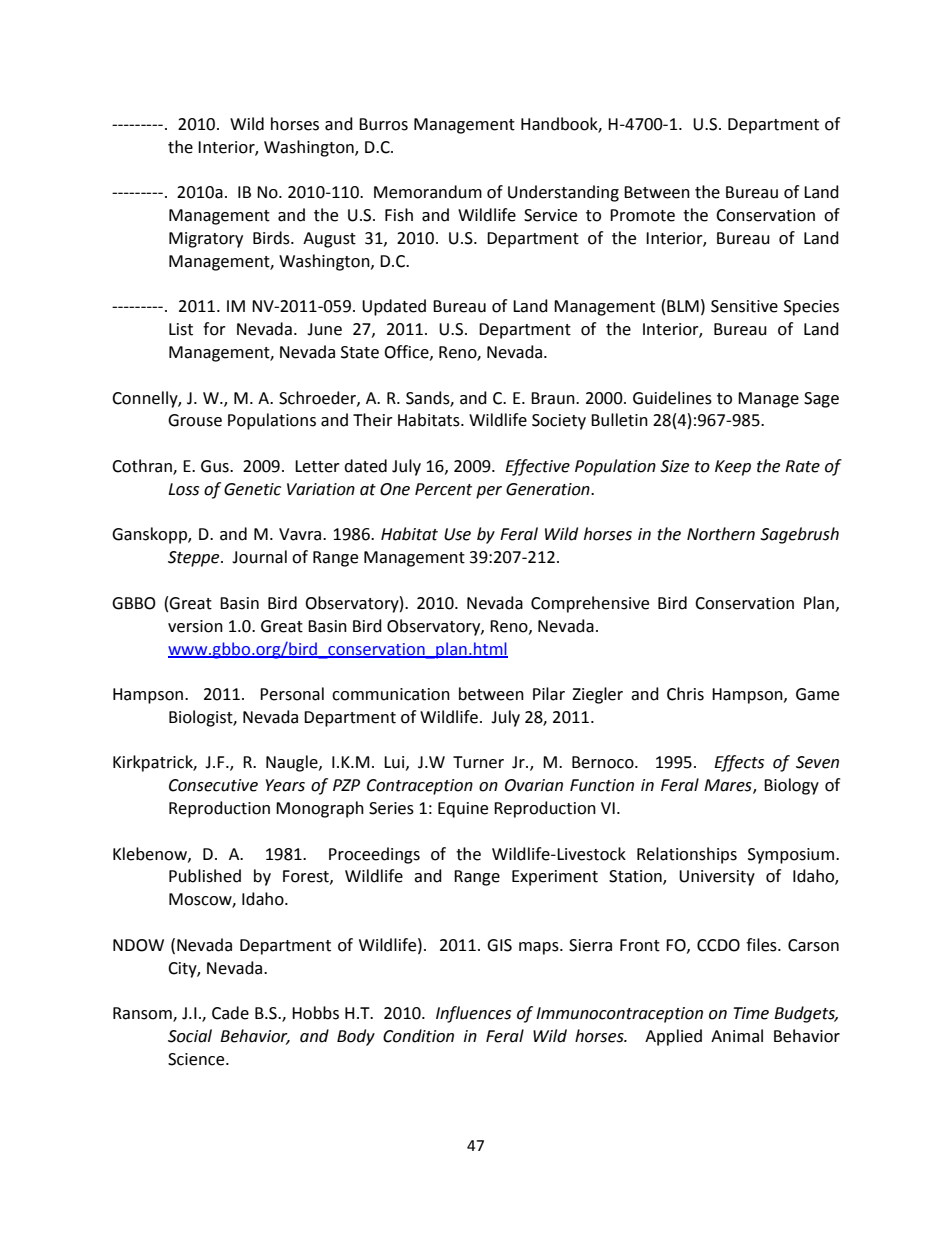 The image size is (952, 1233). What do you see at coordinates (590, 604) in the page?
I see `Comprehensive` at bounding box center [590, 604].
